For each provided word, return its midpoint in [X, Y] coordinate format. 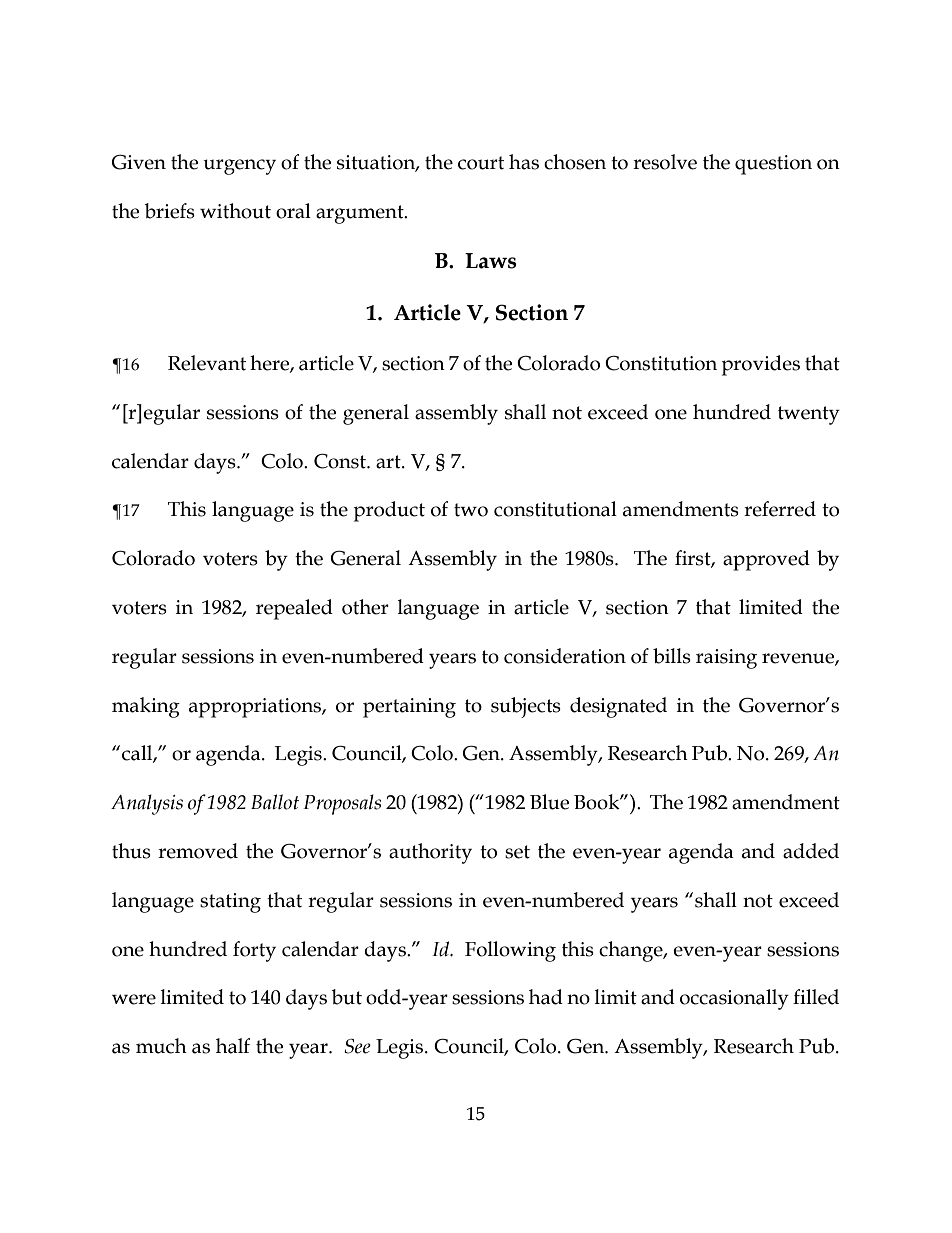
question [773, 165]
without [235, 211]
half [233, 1046]
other [365, 607]
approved [766, 560]
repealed [294, 609]
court [481, 163]
